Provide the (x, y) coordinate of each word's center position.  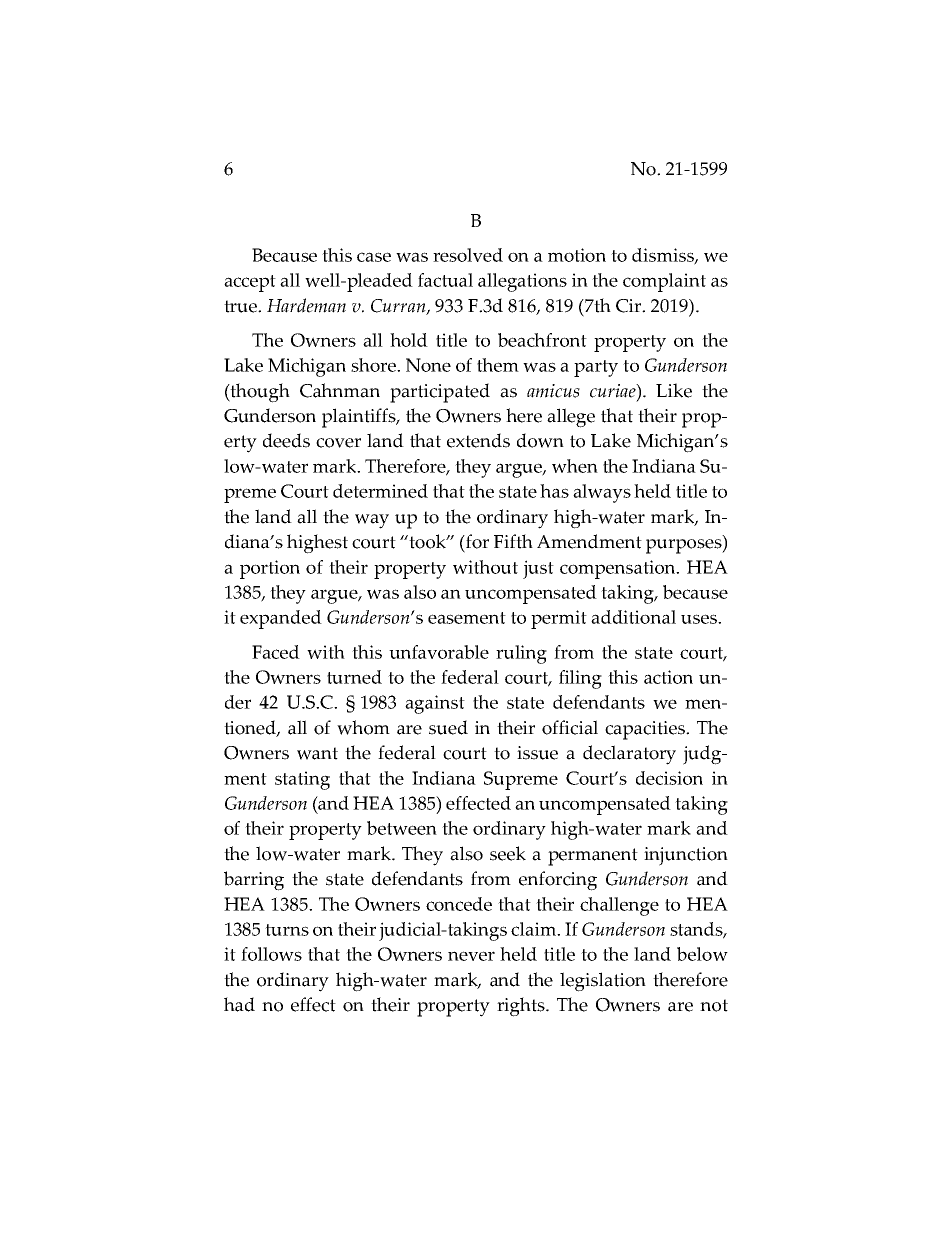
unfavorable (439, 652)
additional (633, 617)
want (317, 753)
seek (508, 853)
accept (250, 283)
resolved (468, 255)
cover (338, 443)
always (602, 493)
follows (271, 954)
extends (478, 440)
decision (669, 778)
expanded (281, 619)
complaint (664, 282)
